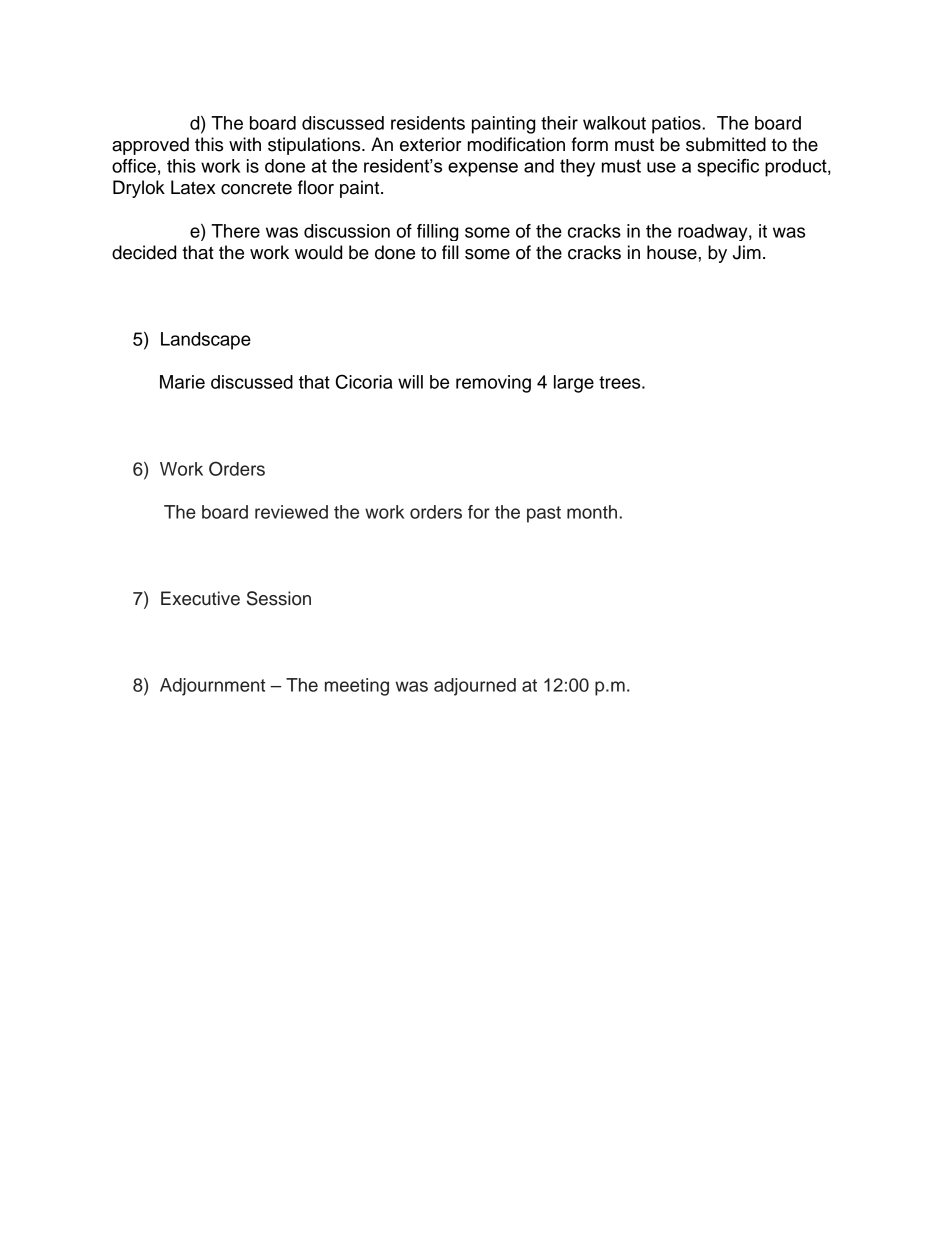 This screenshot has width=952, height=1233. What do you see at coordinates (544, 514) in the screenshot?
I see `past` at bounding box center [544, 514].
